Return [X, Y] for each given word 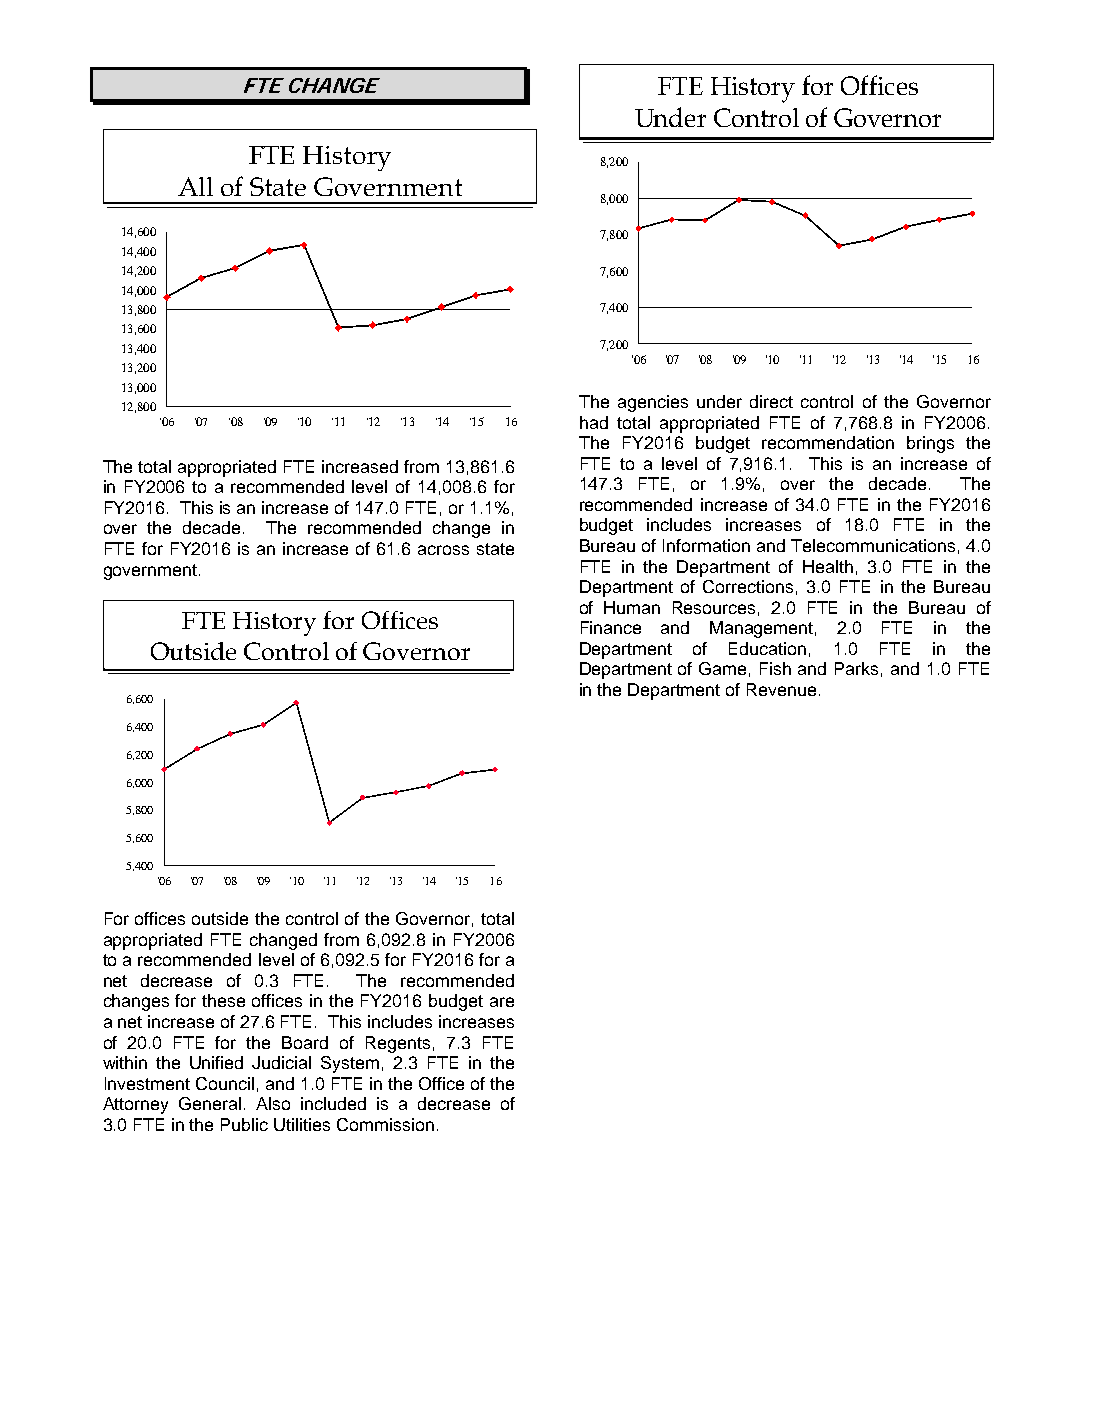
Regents [398, 1044]
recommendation [828, 442]
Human [632, 607]
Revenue [781, 689]
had [594, 422]
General [210, 1103]
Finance [611, 627]
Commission [385, 1124]
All [195, 186]
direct [771, 401]
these [223, 1000]
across [443, 550]
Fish [775, 668]
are [502, 1002]
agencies [653, 403]
